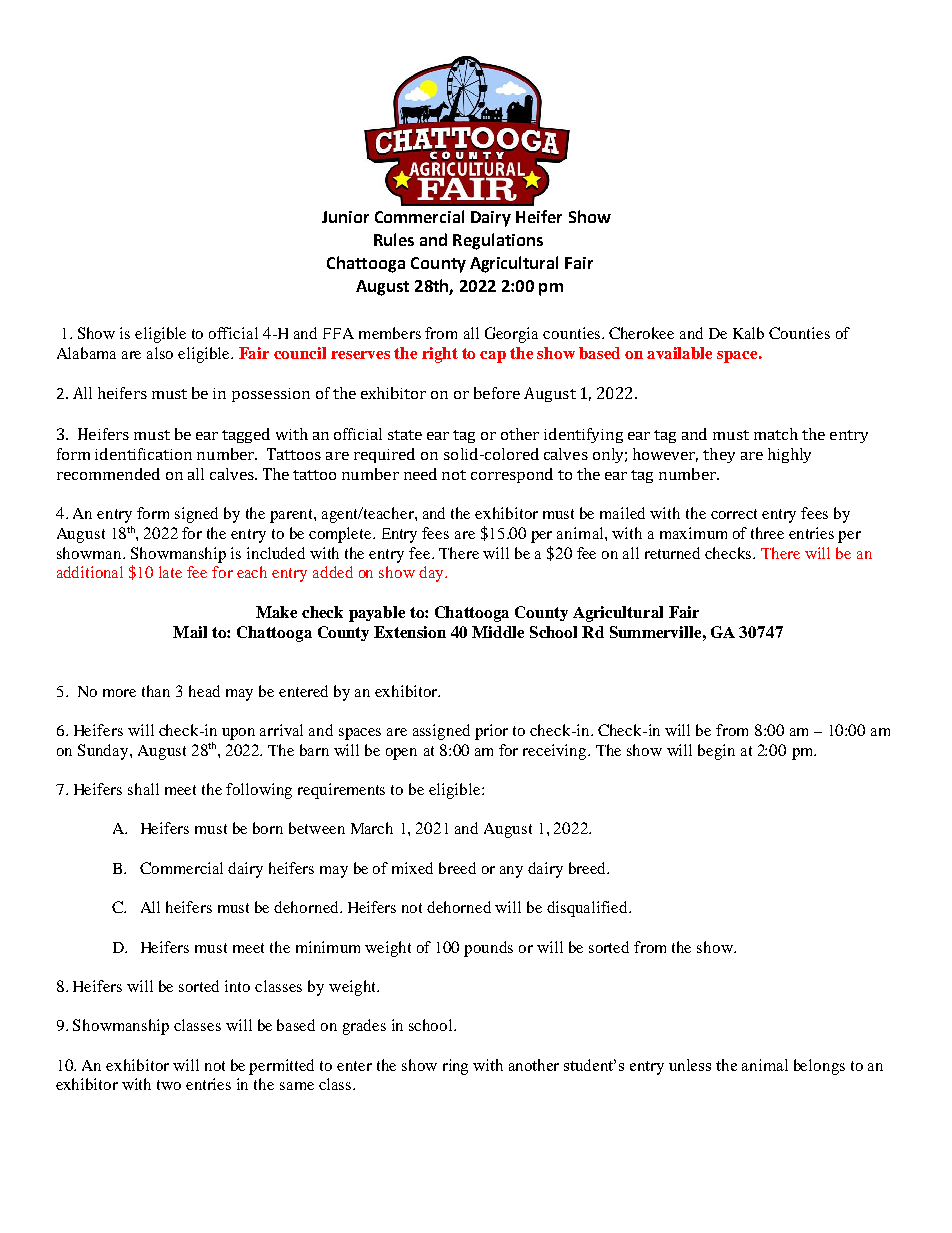  I want to click on Junior, so click(345, 217).
